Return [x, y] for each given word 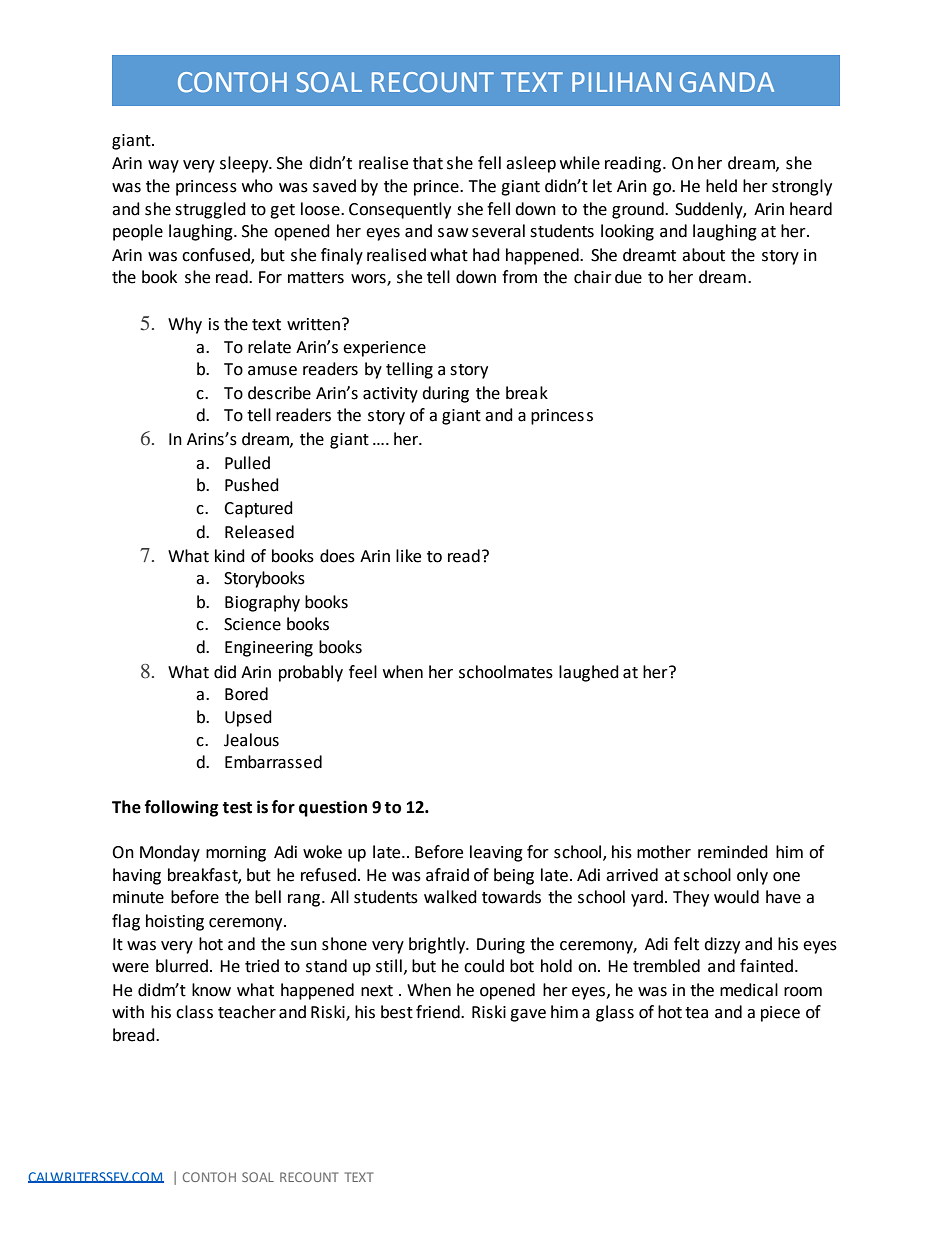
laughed [589, 673]
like [408, 556]
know [211, 990]
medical [749, 990]
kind [230, 556]
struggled [210, 210]
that [428, 163]
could [484, 966]
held [721, 186]
